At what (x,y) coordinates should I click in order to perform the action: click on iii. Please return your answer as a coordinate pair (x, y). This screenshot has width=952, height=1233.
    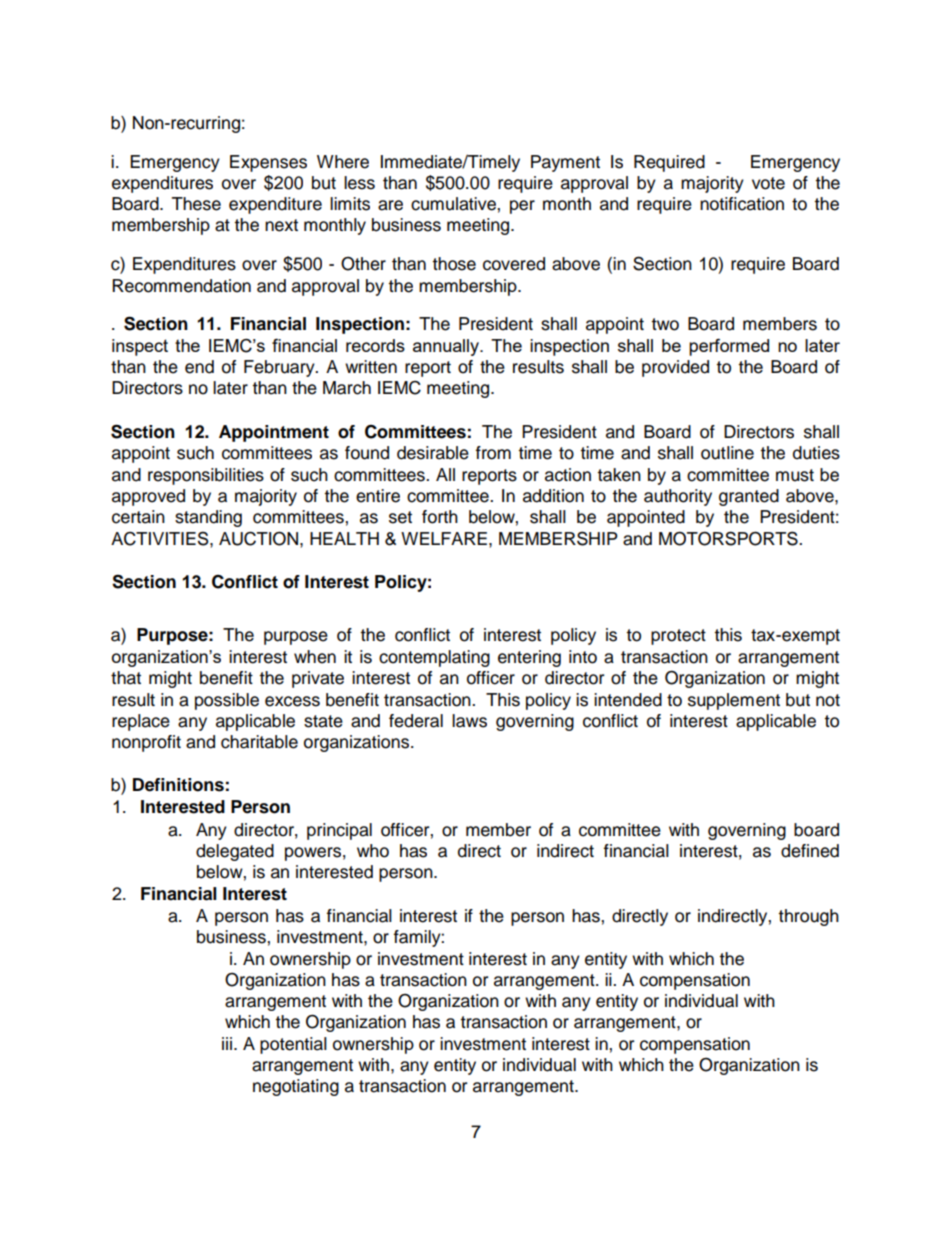
    Looking at the image, I should click on (227, 1043).
